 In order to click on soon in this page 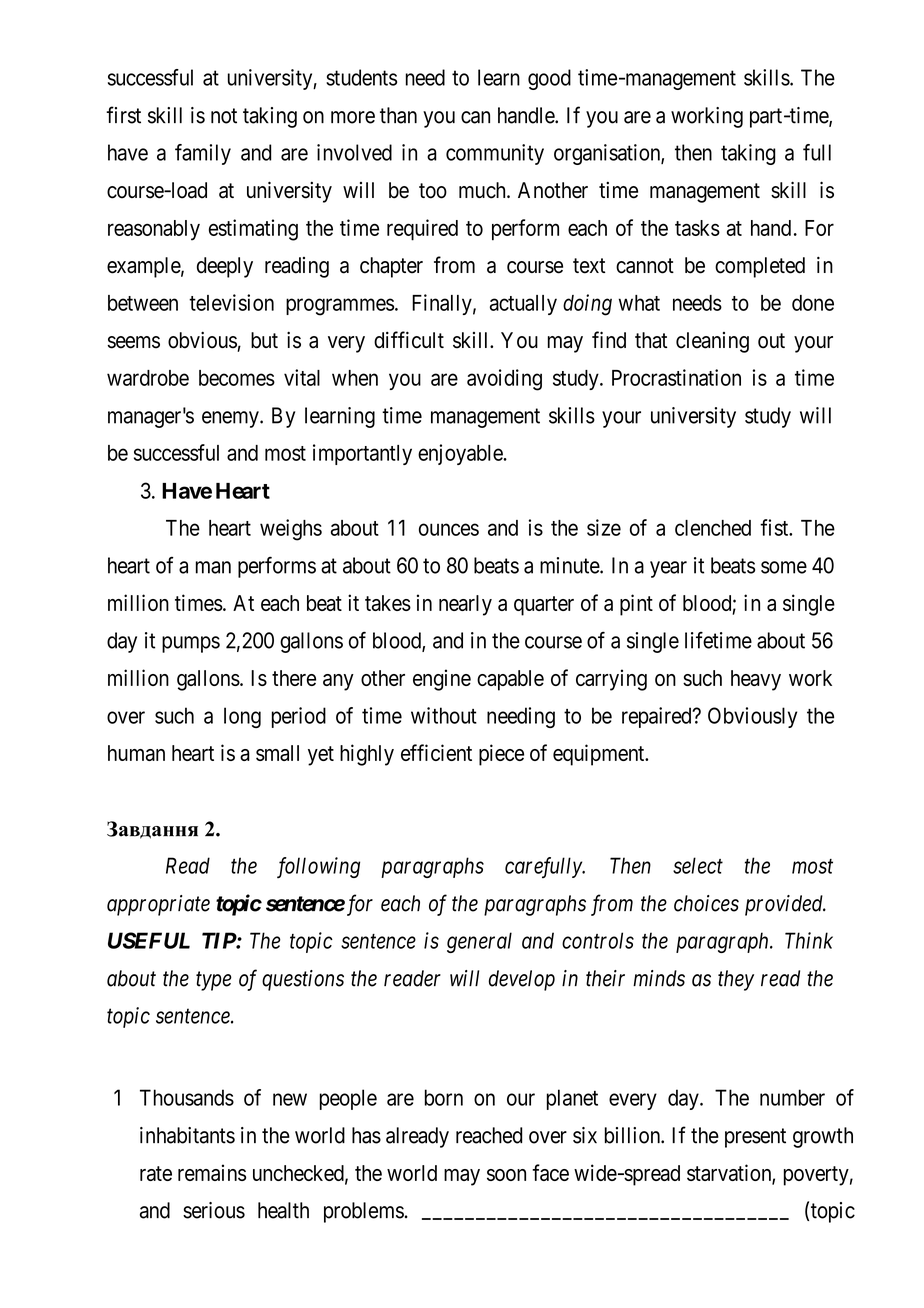, I will do `click(506, 1175)`.
